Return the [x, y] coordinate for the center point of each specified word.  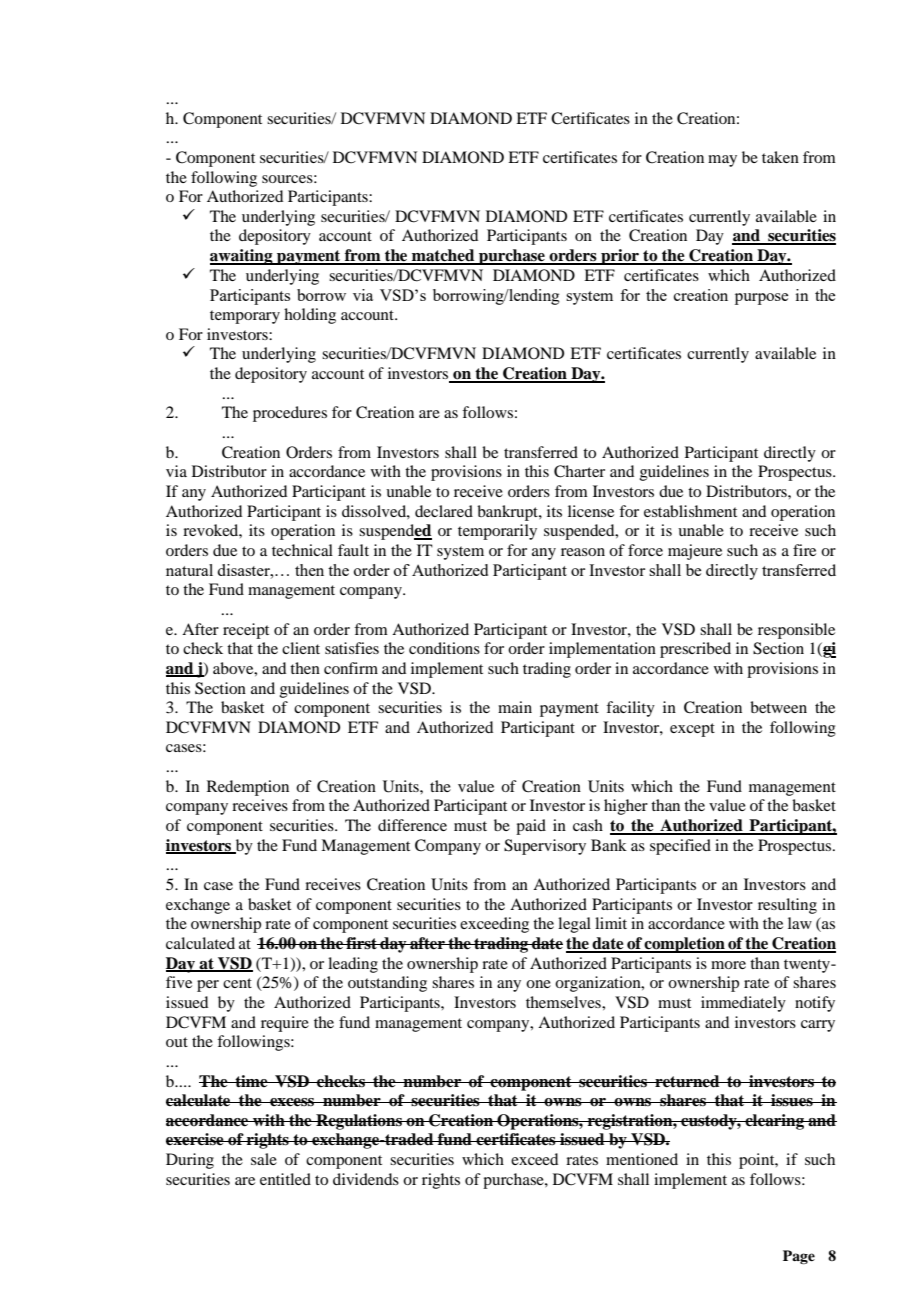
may [722, 161]
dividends [366, 1179]
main [515, 707]
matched [443, 256]
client [301, 648]
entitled [285, 1179]
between [778, 707]
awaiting [242, 257]
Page [799, 1257]
